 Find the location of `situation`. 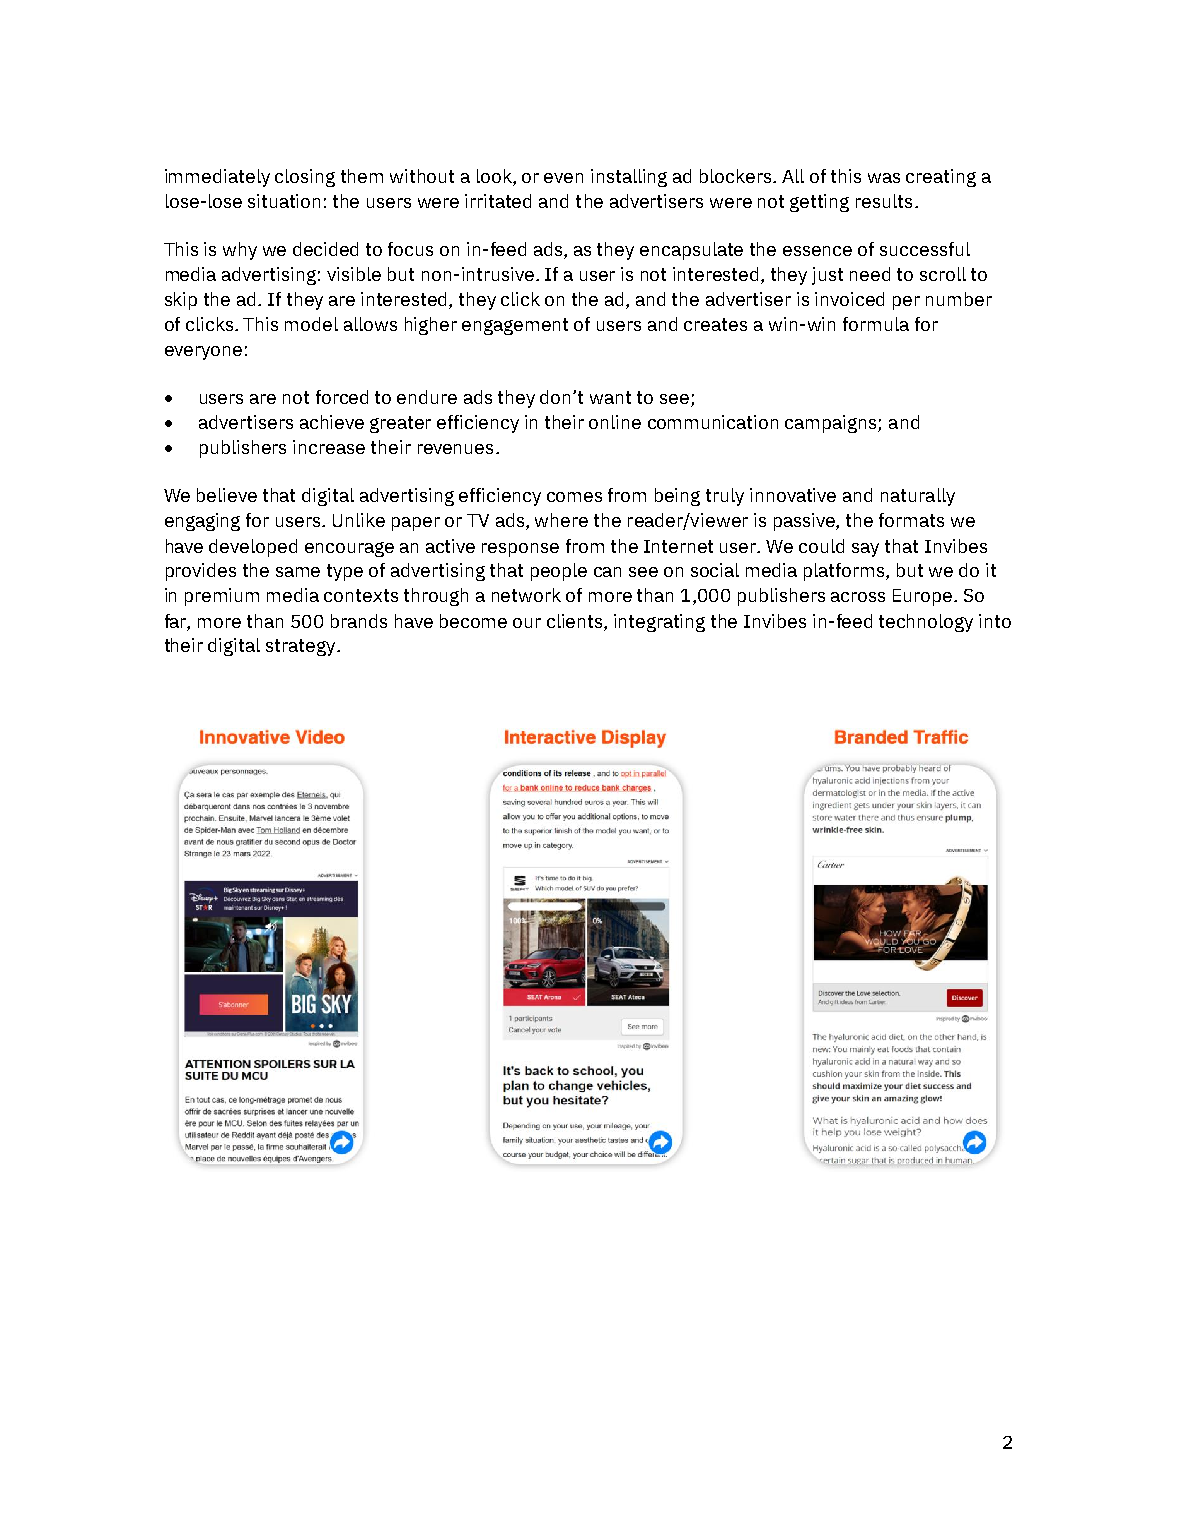

situation is located at coordinates (284, 201).
